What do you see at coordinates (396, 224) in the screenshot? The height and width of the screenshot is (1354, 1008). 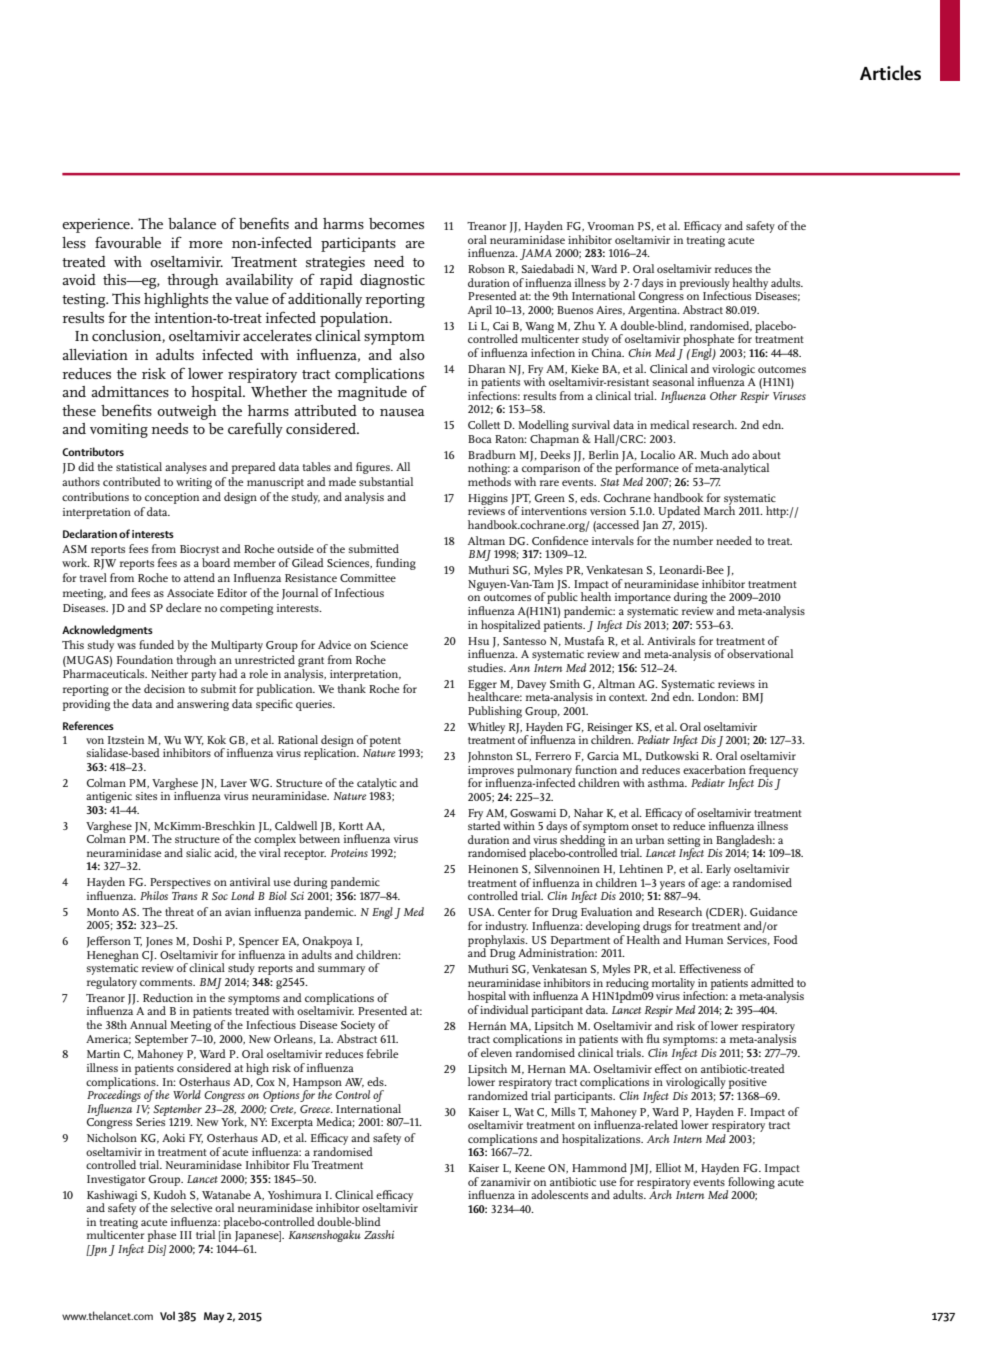 I see `becomes` at bounding box center [396, 224].
